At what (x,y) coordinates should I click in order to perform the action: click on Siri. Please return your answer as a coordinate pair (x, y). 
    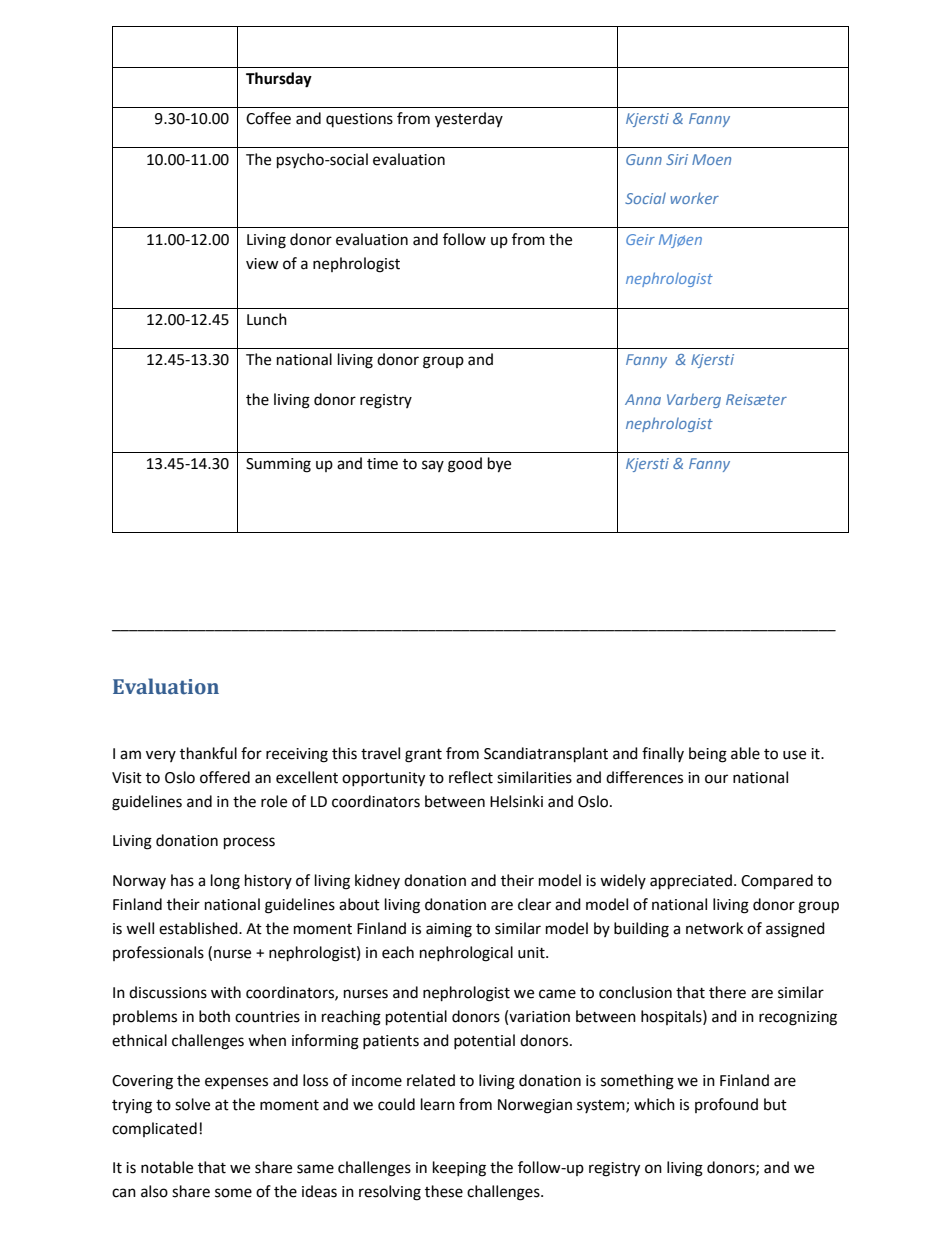
    Looking at the image, I should click on (677, 159).
